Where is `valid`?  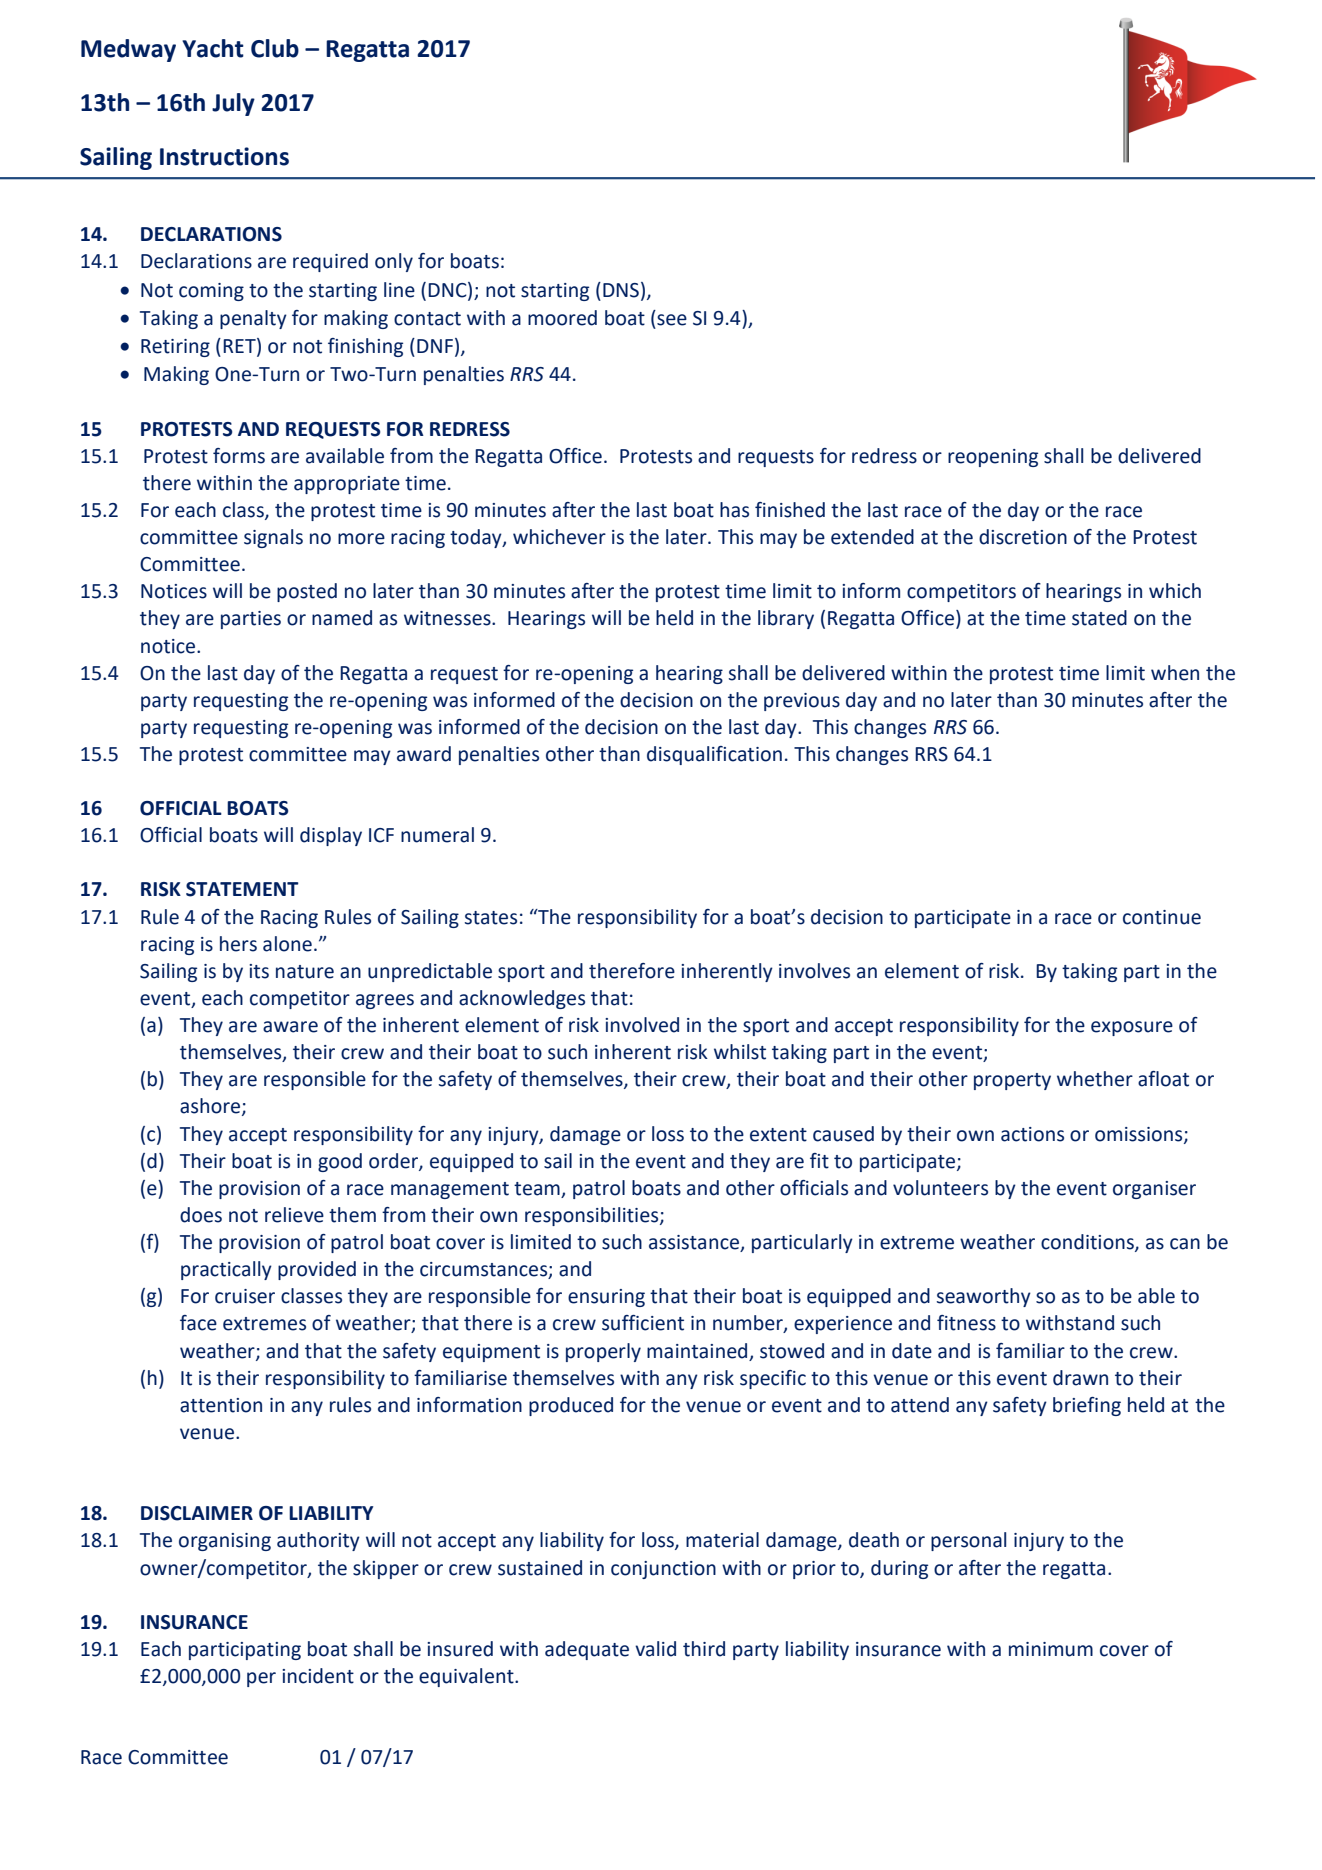
valid is located at coordinates (655, 1649).
